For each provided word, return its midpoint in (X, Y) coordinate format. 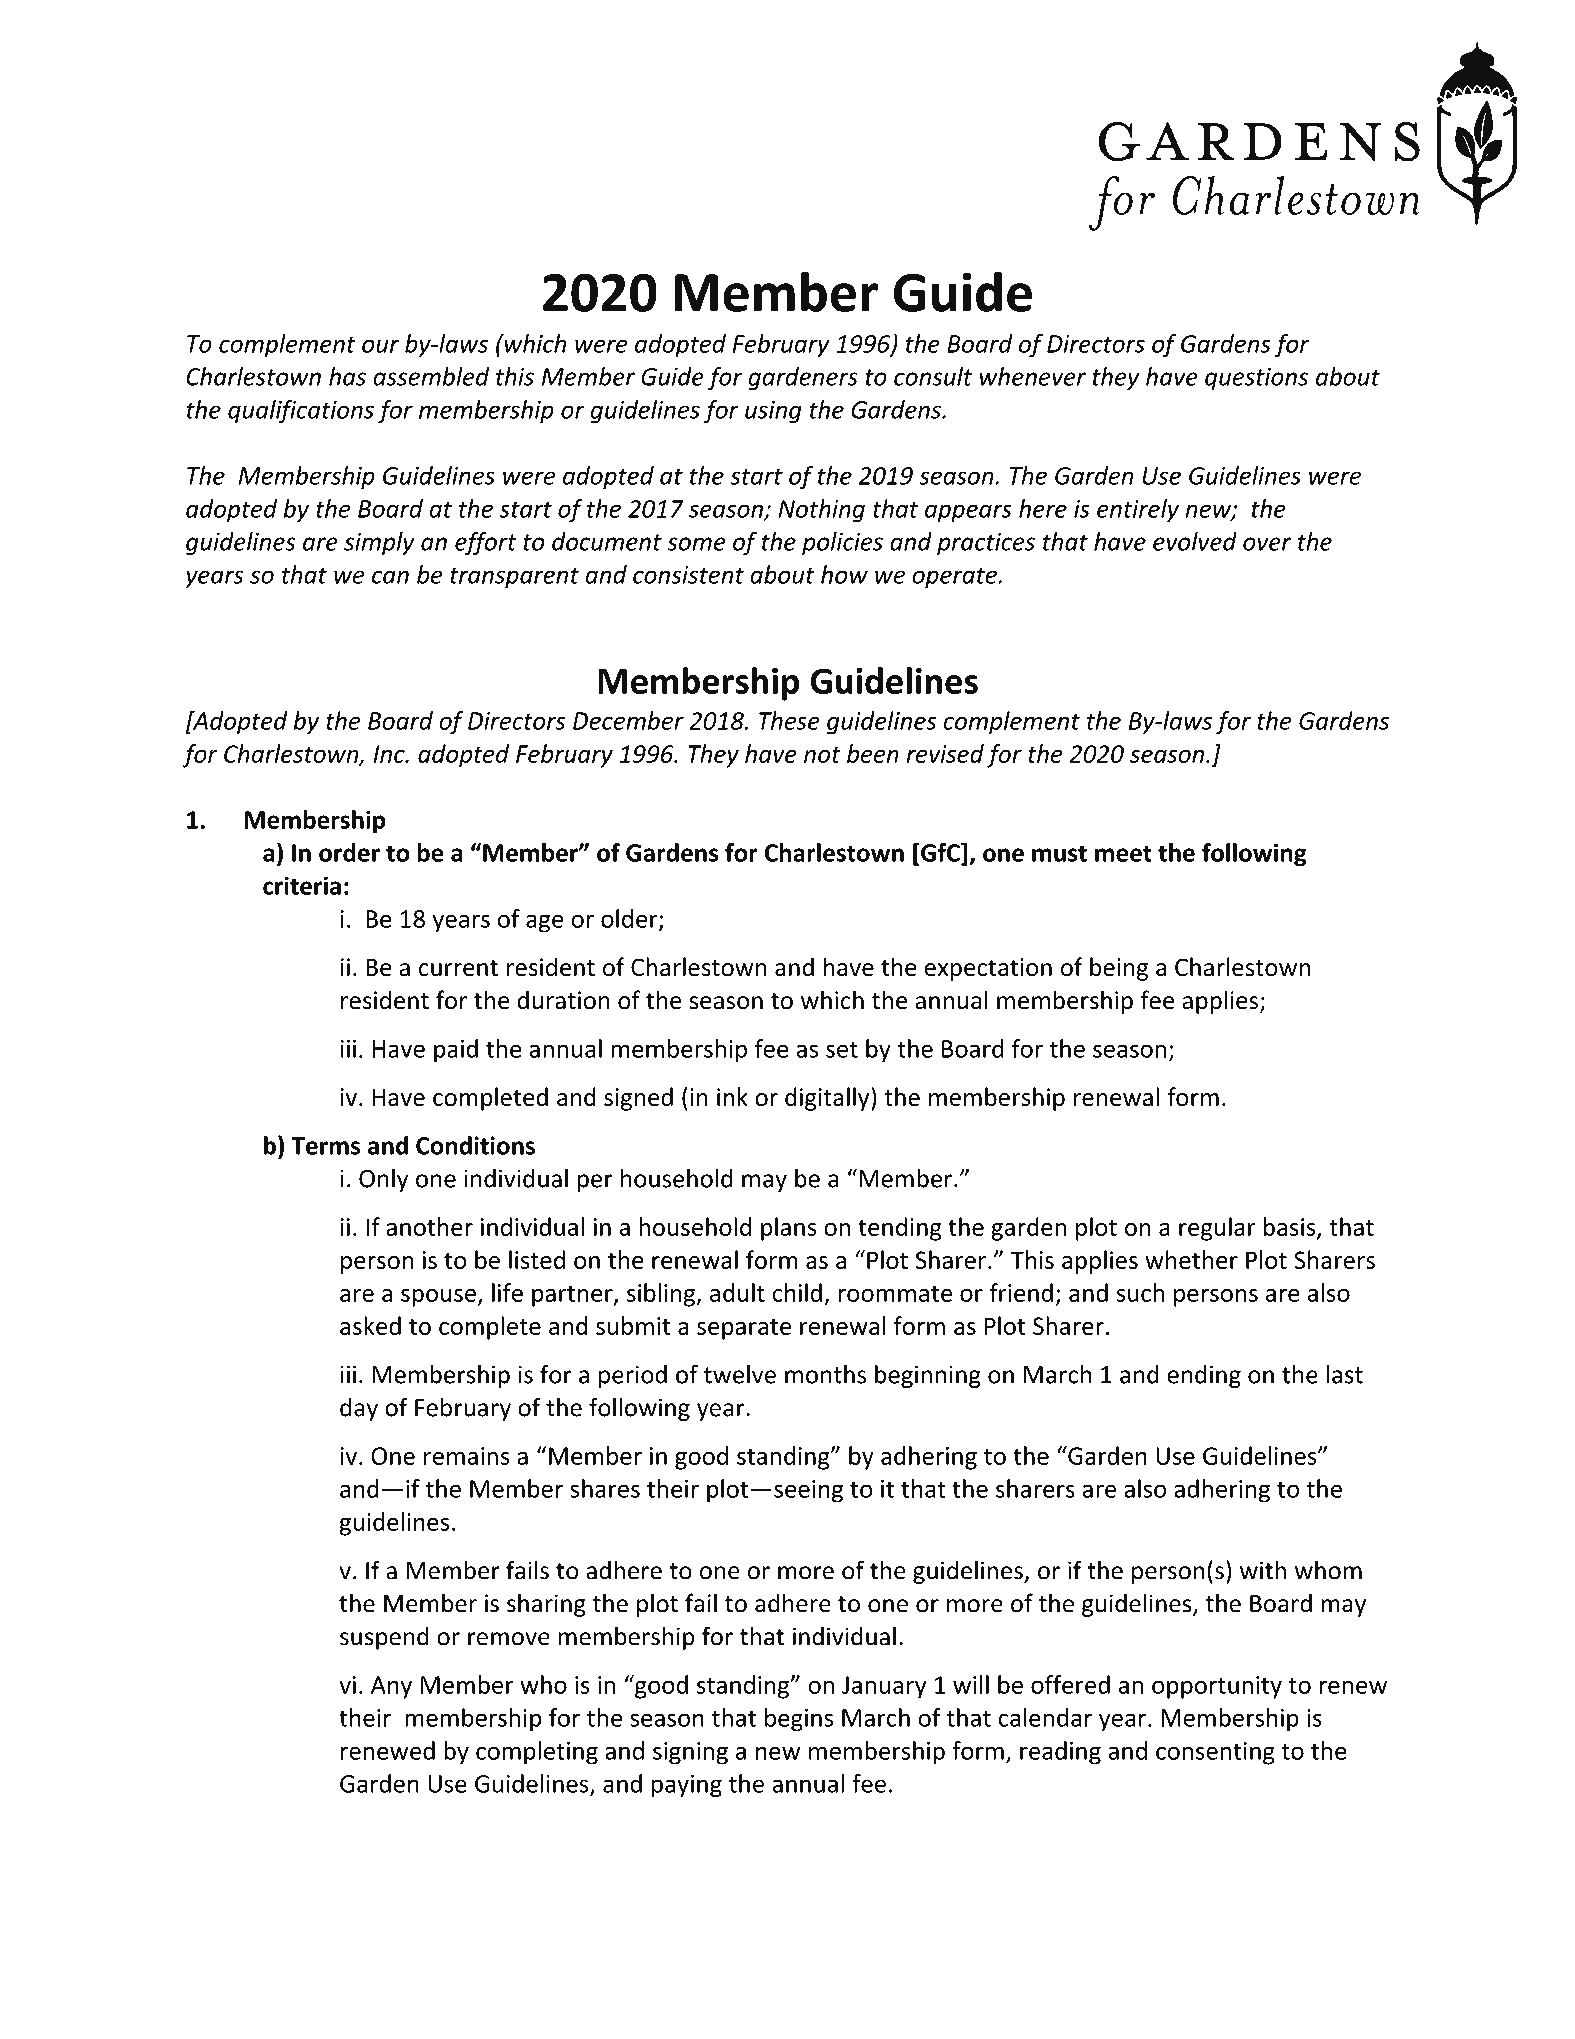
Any (391, 1687)
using (773, 412)
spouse (438, 1298)
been (873, 753)
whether (1191, 1259)
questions (1256, 379)
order (349, 852)
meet (1123, 853)
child (797, 1292)
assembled (431, 376)
